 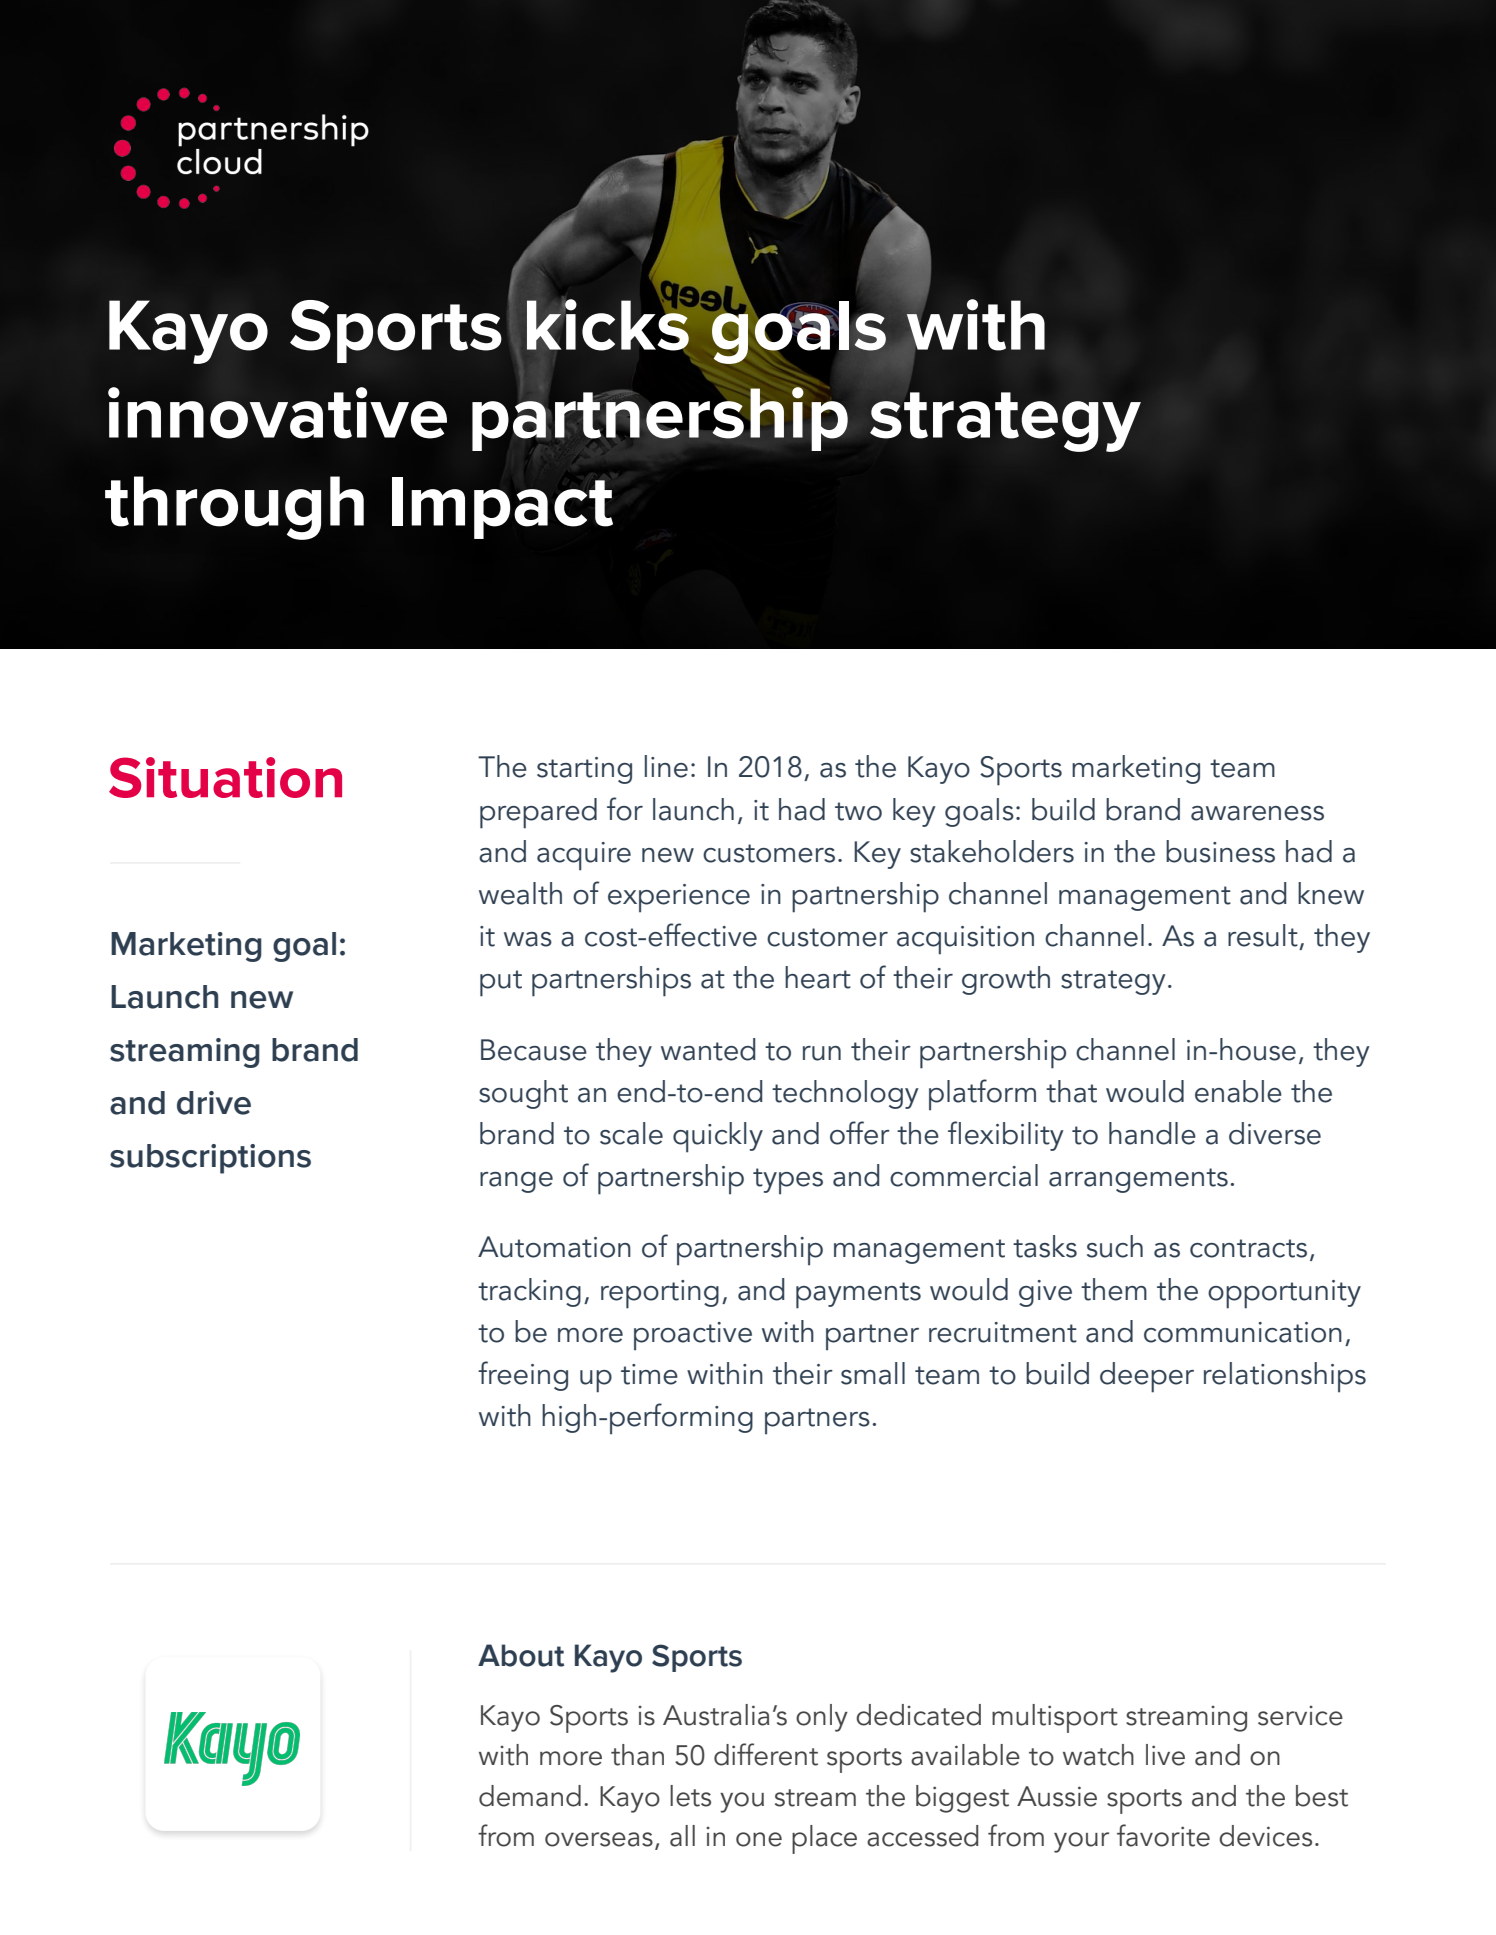 What do you see at coordinates (1257, 813) in the image?
I see `awareness` at bounding box center [1257, 813].
